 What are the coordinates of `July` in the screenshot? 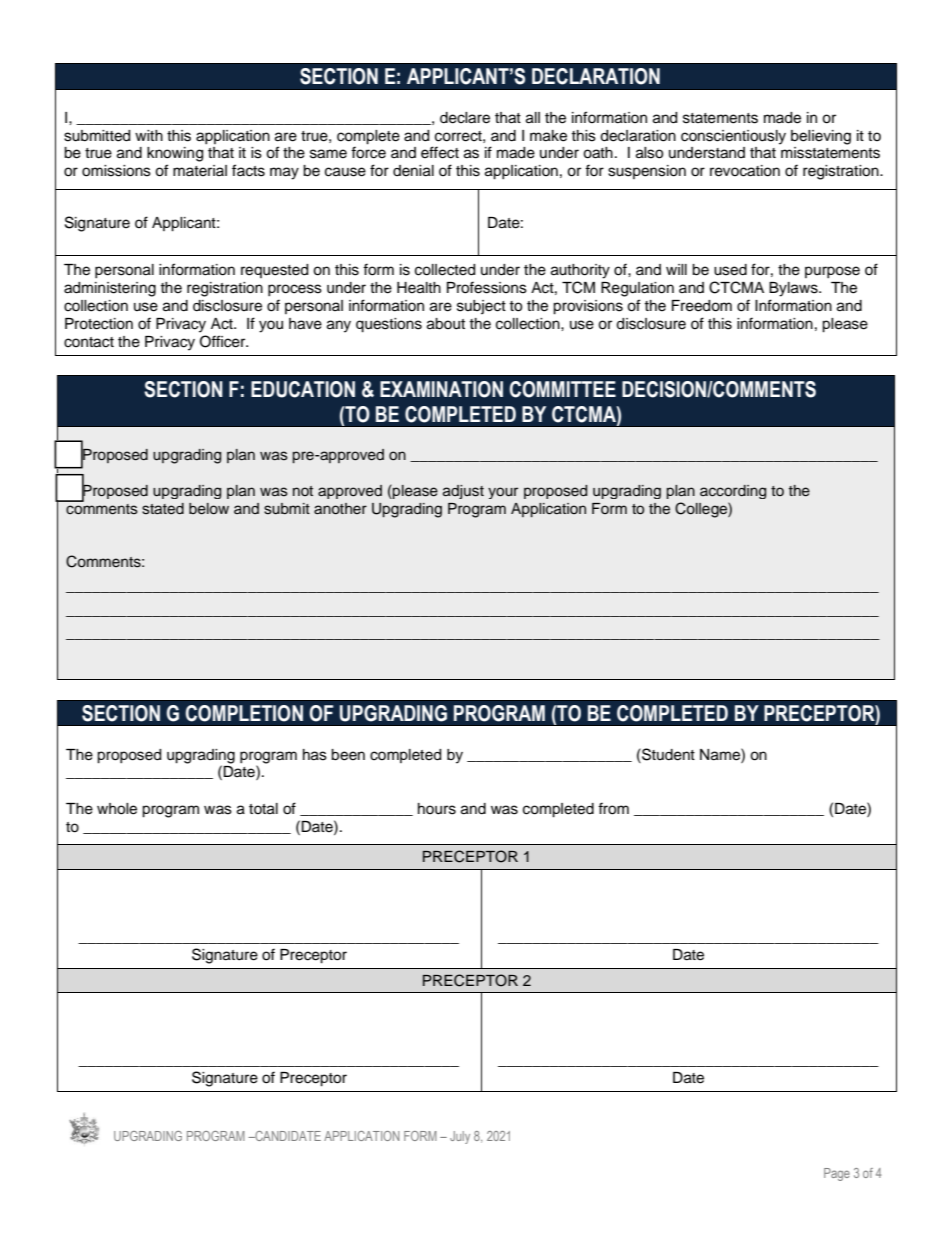 It's located at (460, 1137).
